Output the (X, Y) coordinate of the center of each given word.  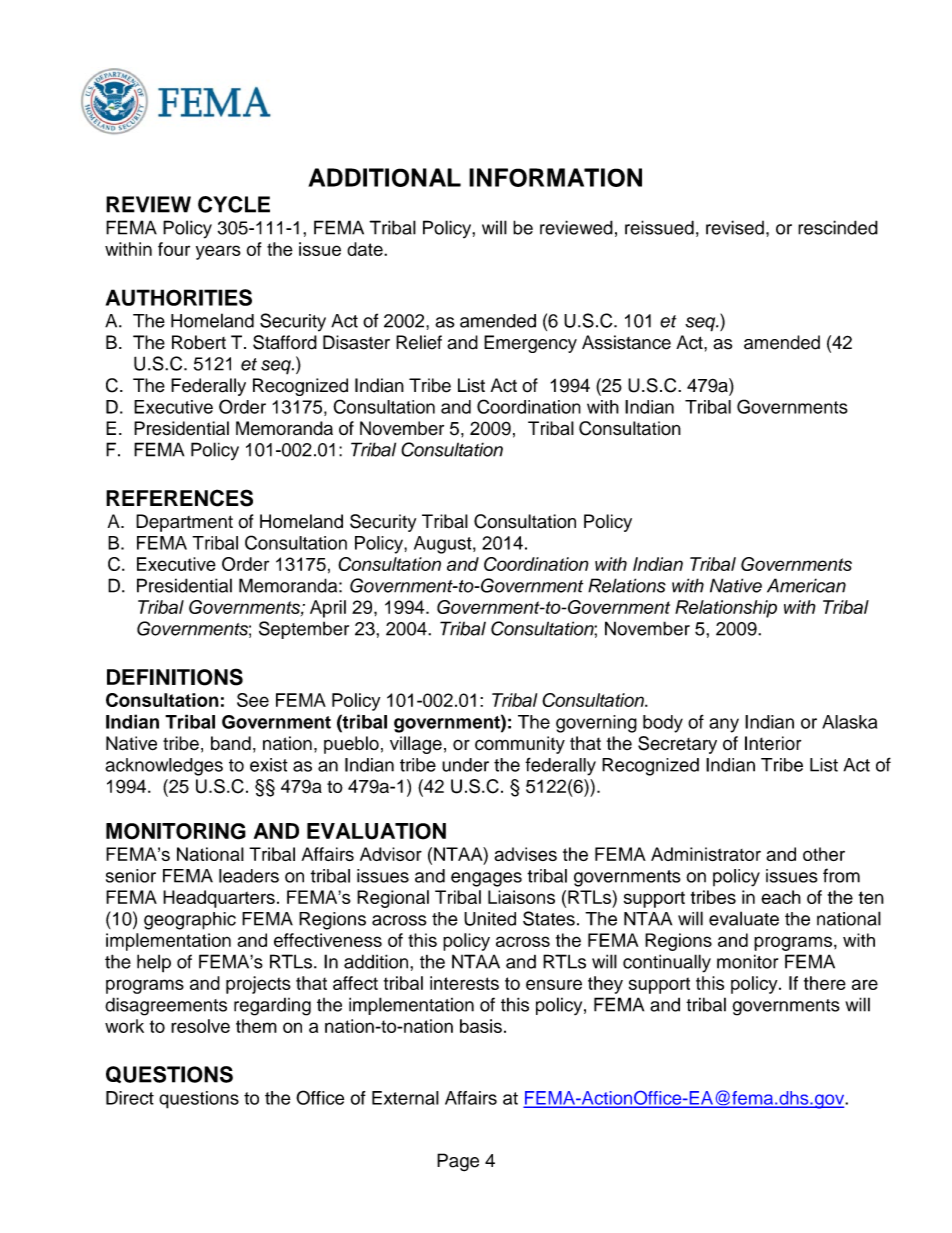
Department (184, 523)
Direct (130, 1098)
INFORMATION (555, 177)
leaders (249, 876)
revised (735, 227)
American (806, 585)
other (824, 854)
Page (458, 1162)
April (328, 609)
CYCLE (234, 204)
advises (525, 854)
